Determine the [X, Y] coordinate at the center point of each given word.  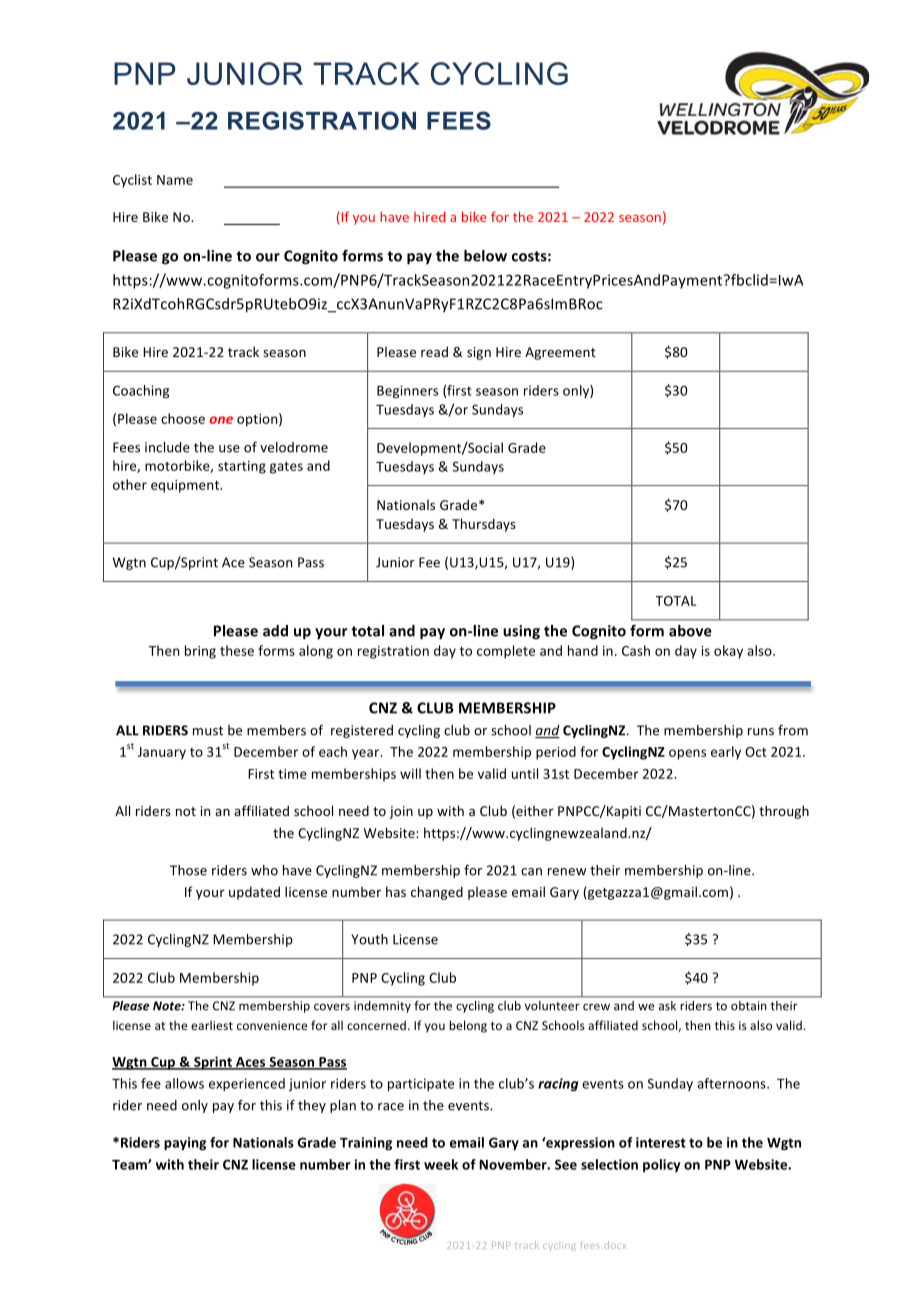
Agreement [560, 353]
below [485, 256]
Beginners [407, 391]
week [441, 1164]
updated [254, 893]
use [229, 449]
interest [661, 1142]
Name [175, 180]
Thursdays [484, 525]
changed [437, 893]
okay [728, 652]
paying [185, 1144]
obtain [748, 1006]
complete [506, 652]
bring [200, 652]
